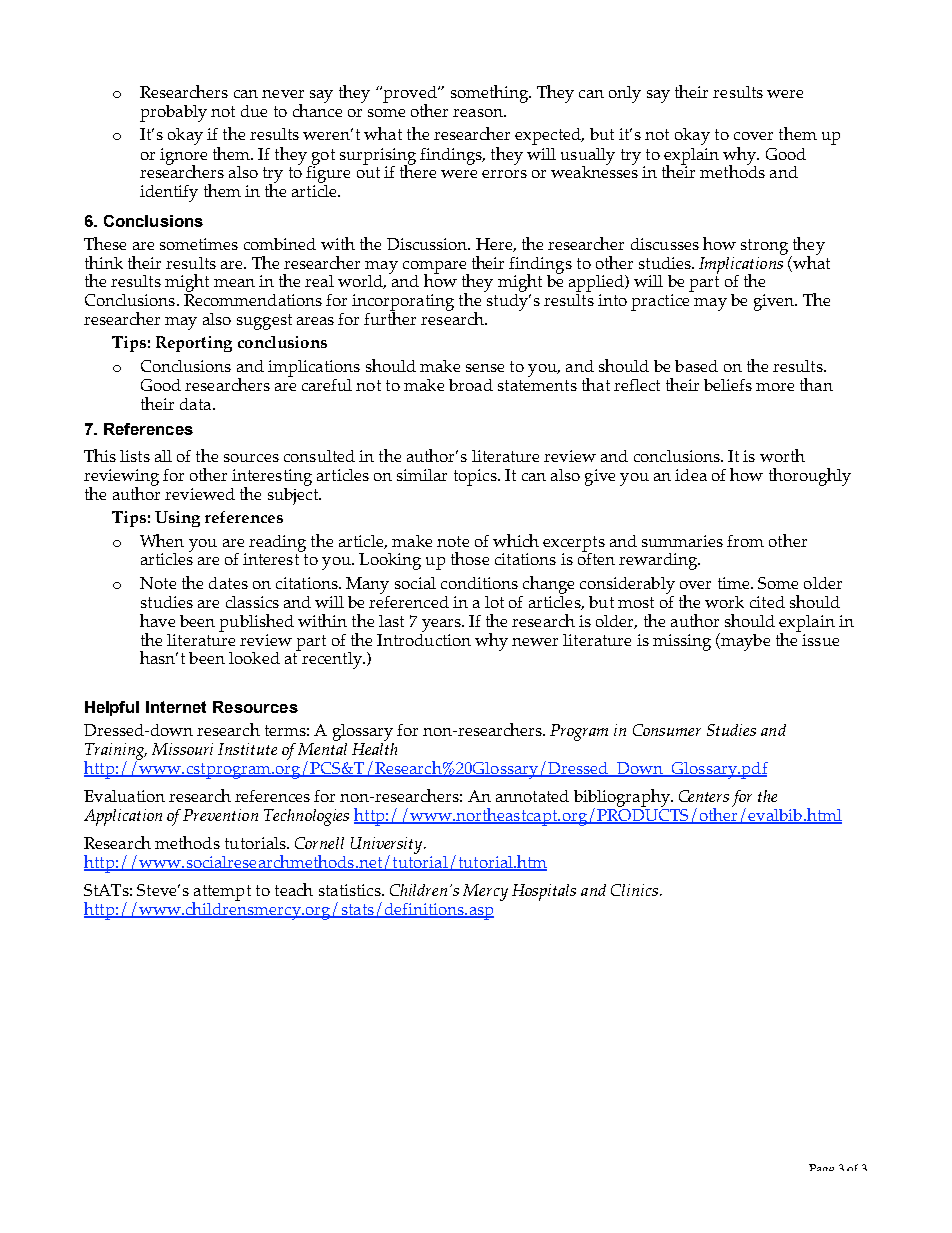  I want to click on proved, so click(410, 95).
